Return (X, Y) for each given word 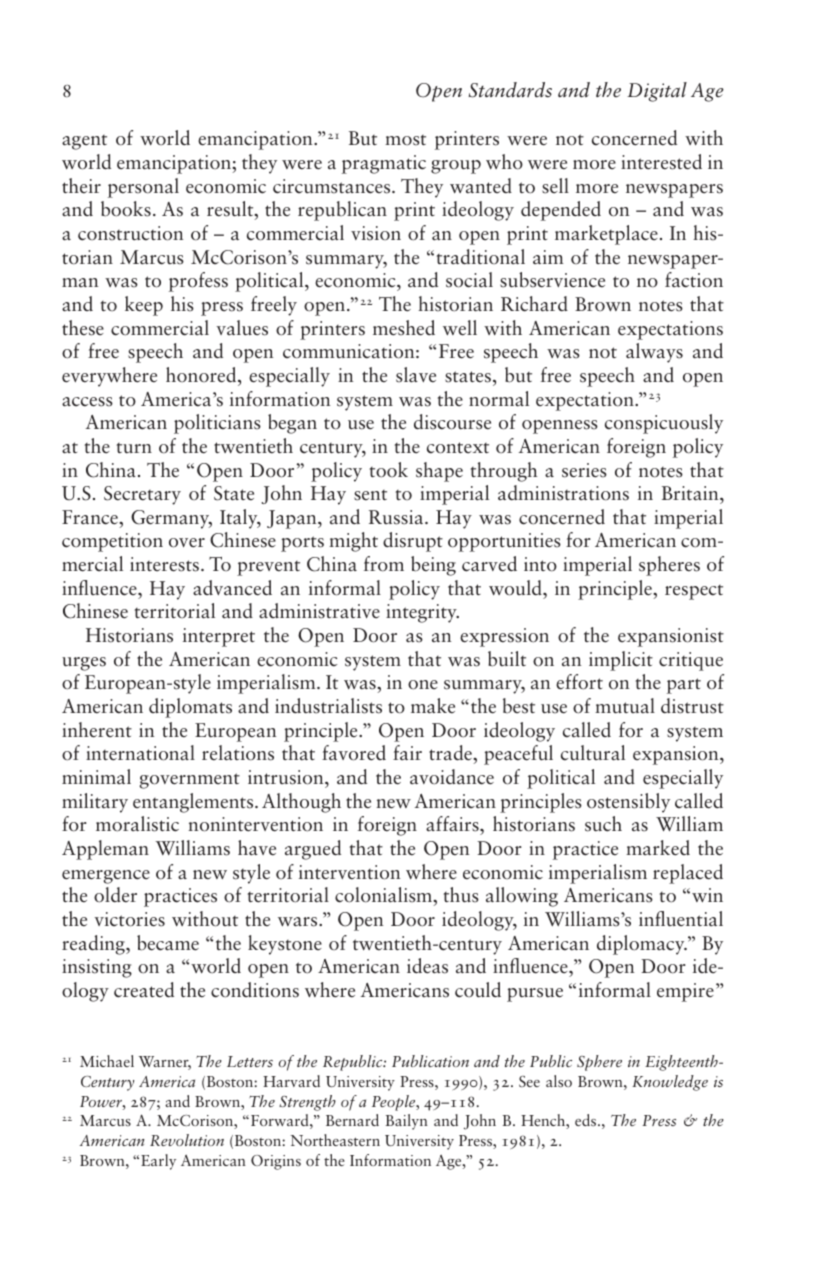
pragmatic (384, 164)
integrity (422, 613)
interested (661, 162)
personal (143, 188)
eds (587, 1120)
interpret (219, 637)
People (395, 1103)
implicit (621, 661)
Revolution (187, 1140)
